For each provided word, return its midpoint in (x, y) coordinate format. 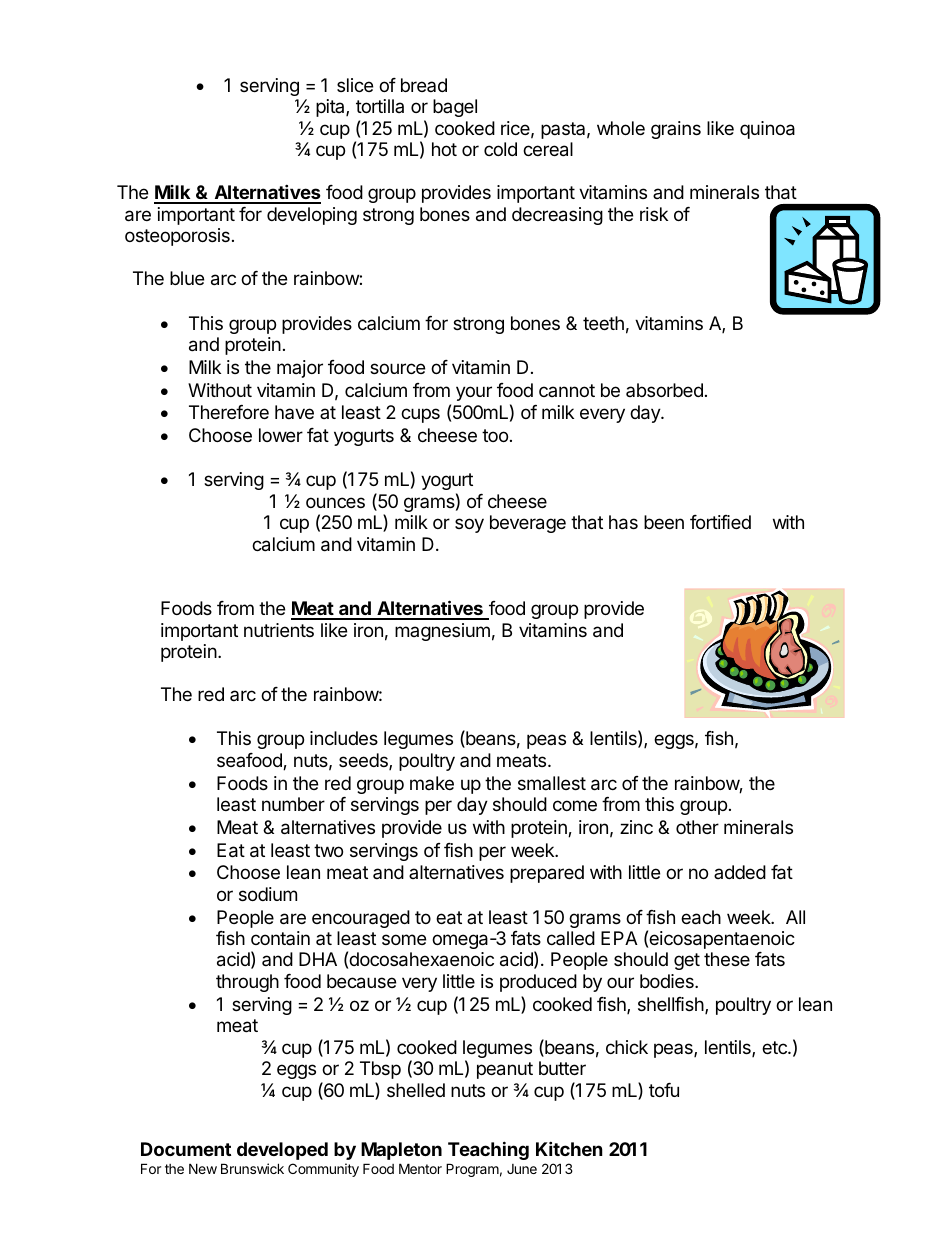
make (432, 783)
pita (331, 108)
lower (281, 435)
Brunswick (252, 1168)
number (293, 804)
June (522, 1169)
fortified (720, 522)
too (495, 435)
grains (676, 130)
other (697, 827)
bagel (455, 108)
